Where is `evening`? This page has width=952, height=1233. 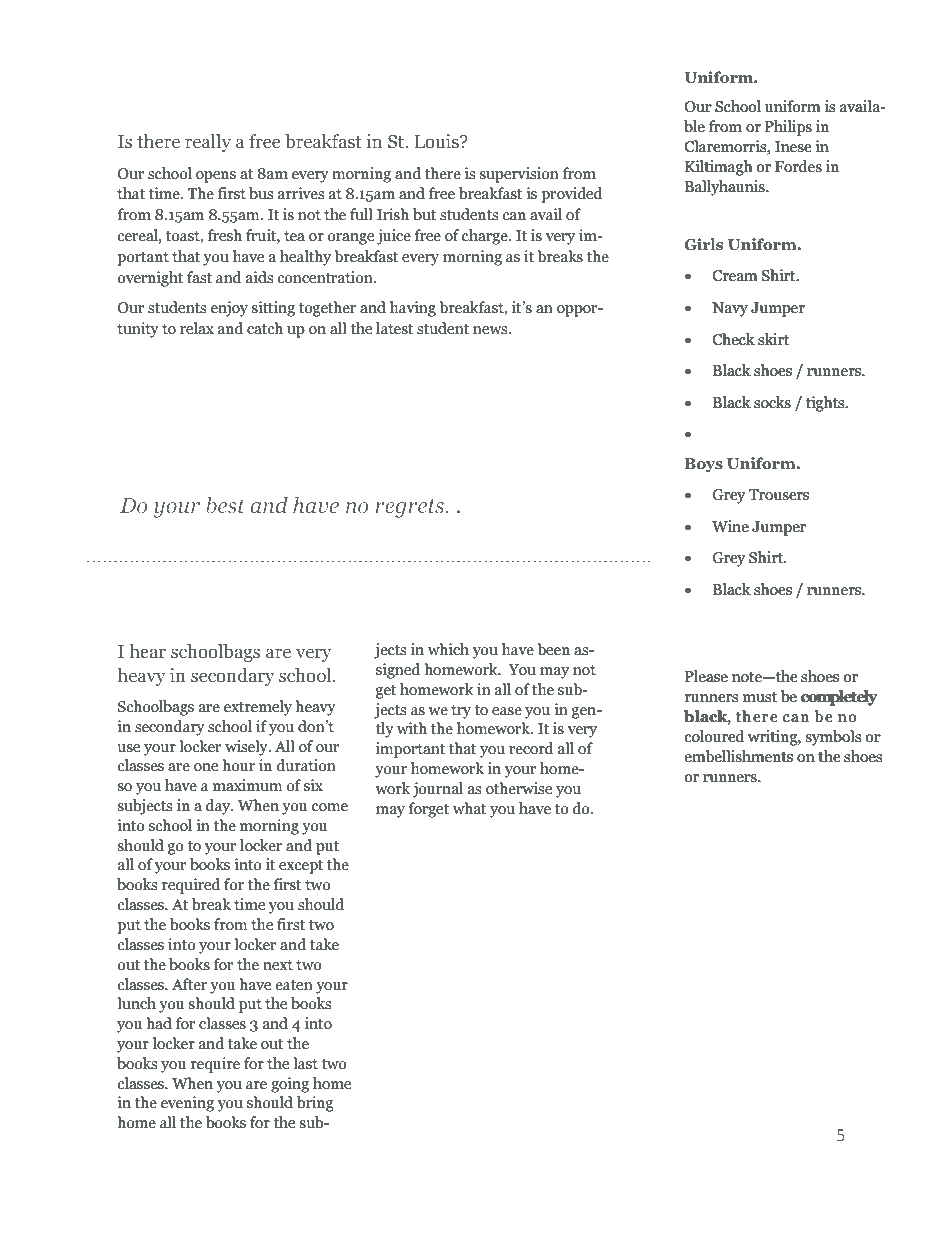
evening is located at coordinates (187, 1104).
